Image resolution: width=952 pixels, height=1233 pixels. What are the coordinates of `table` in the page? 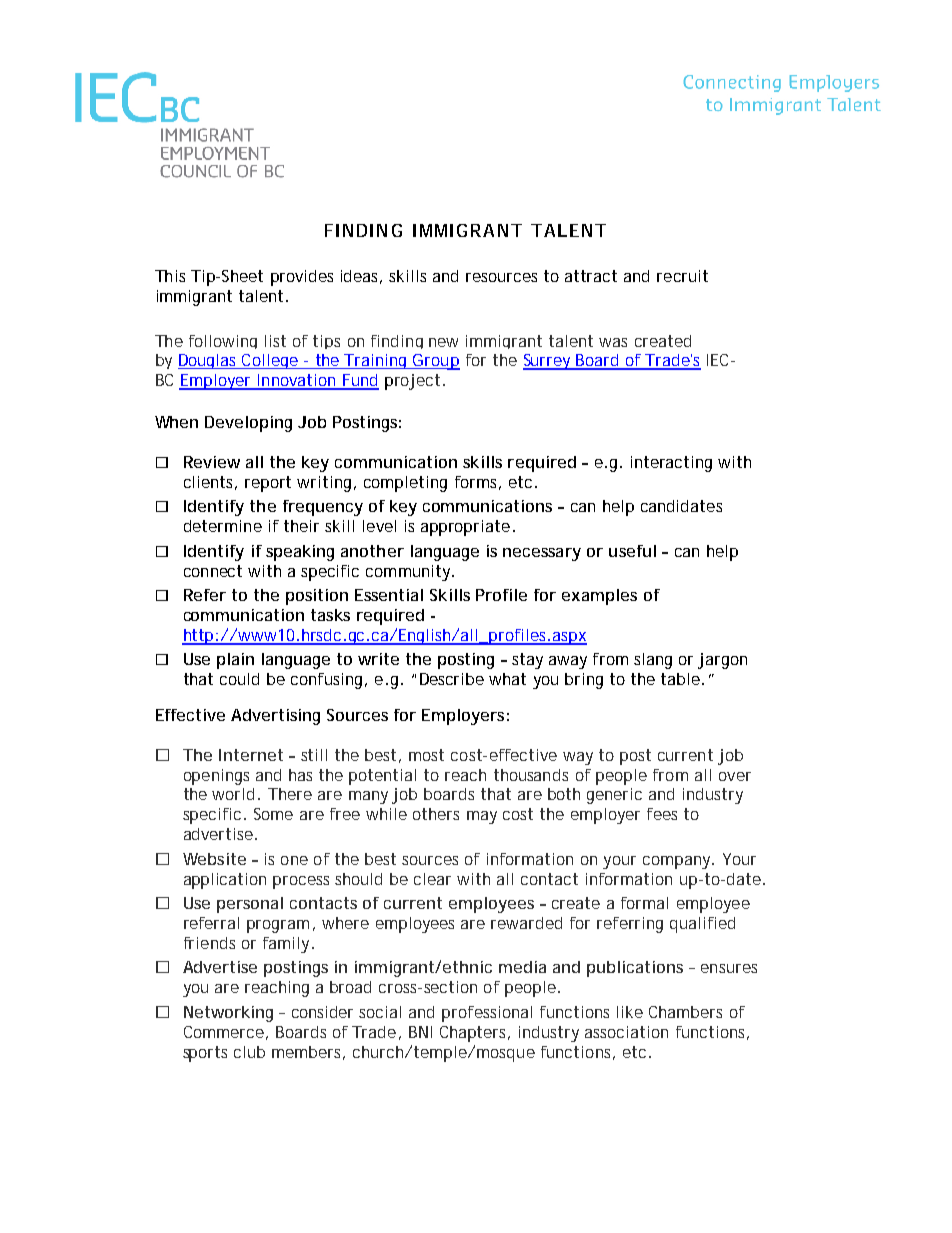 It's located at (680, 679).
